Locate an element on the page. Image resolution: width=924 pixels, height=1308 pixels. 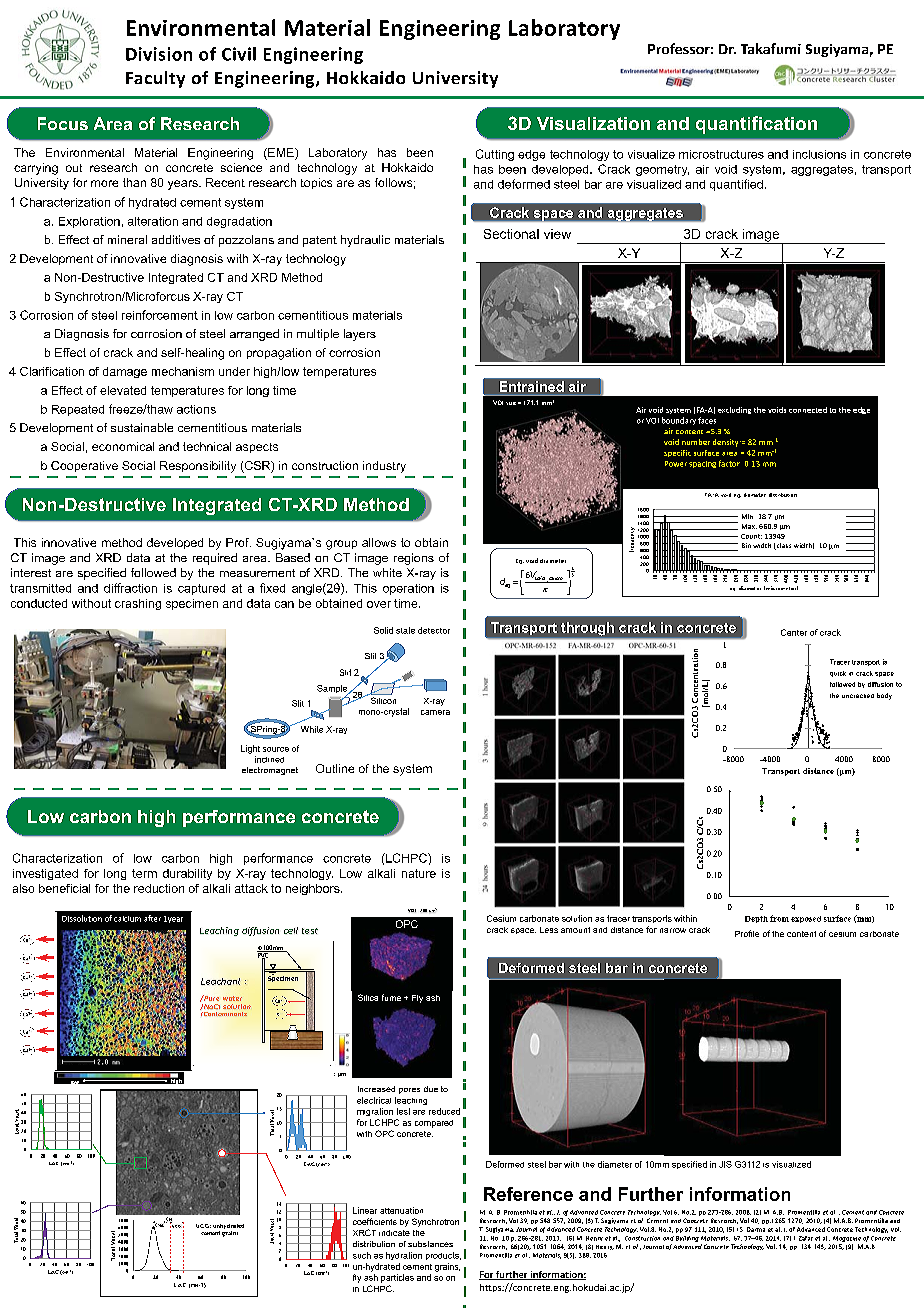
such is located at coordinates (362, 1255).
